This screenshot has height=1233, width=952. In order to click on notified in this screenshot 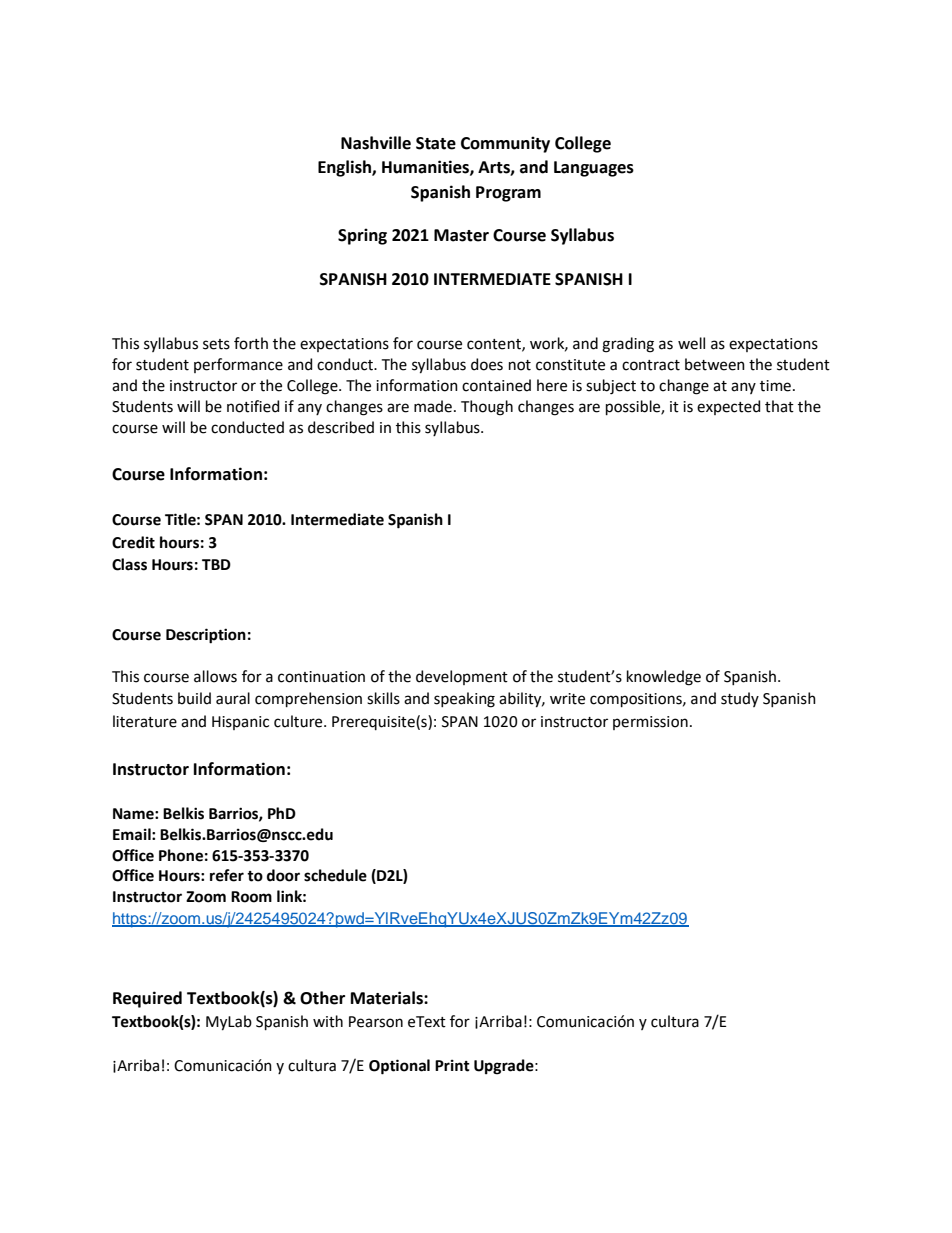, I will do `click(253, 406)`.
